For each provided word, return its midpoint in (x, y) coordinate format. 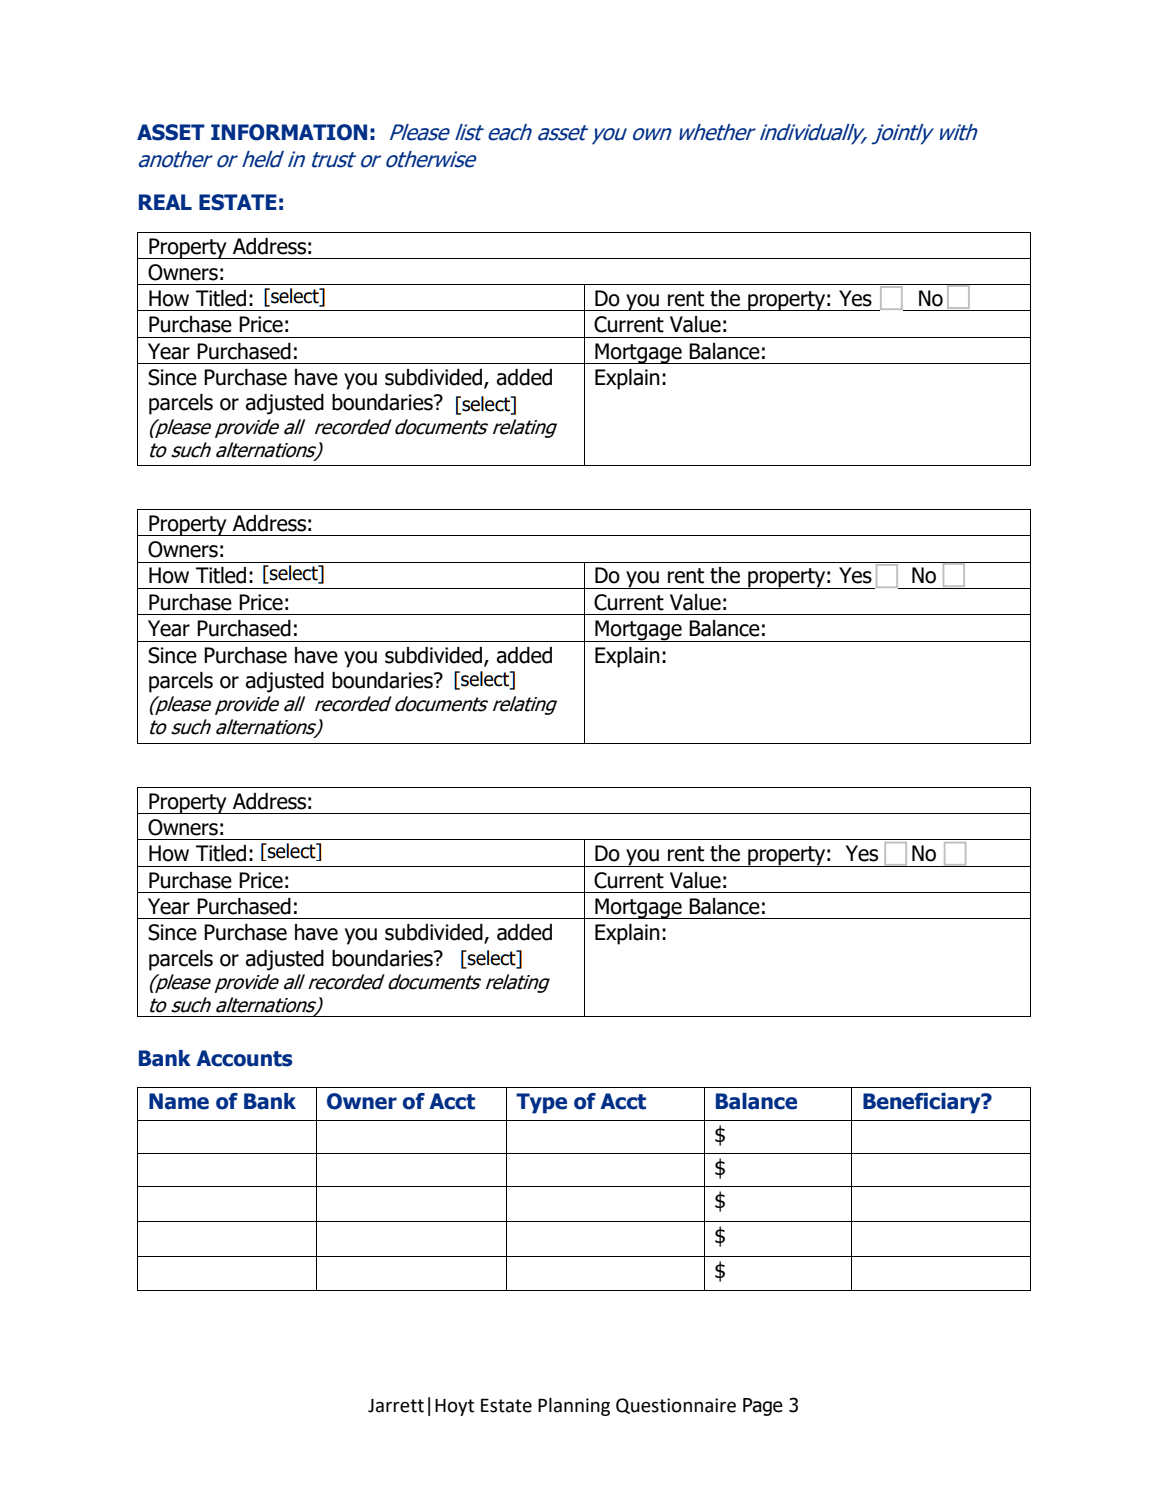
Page (763, 1407)
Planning (574, 1407)
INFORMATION (289, 132)
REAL (165, 202)
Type (541, 1103)
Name (179, 1101)
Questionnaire (676, 1406)
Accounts (244, 1058)
